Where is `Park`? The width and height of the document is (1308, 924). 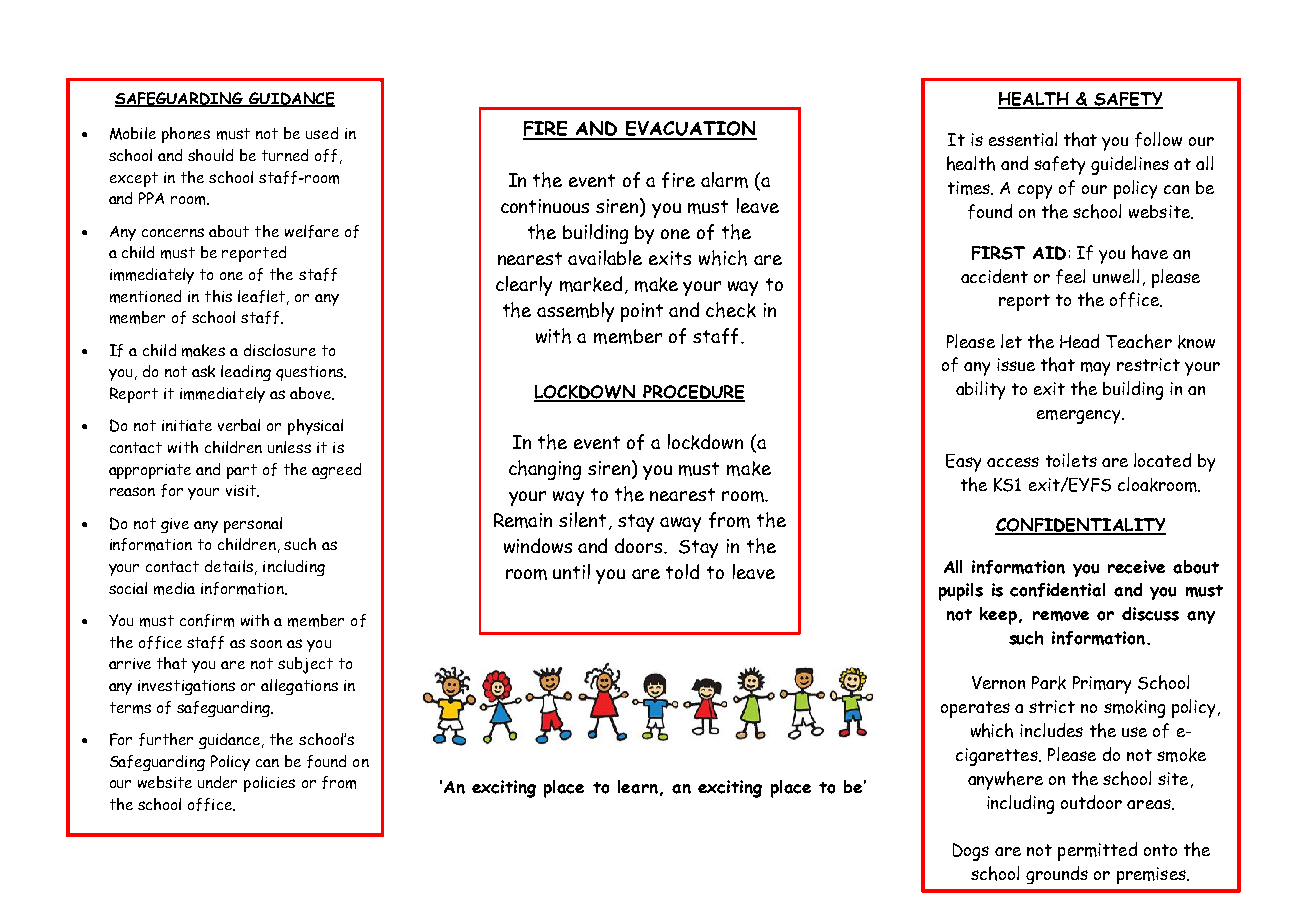
Park is located at coordinates (1049, 683).
